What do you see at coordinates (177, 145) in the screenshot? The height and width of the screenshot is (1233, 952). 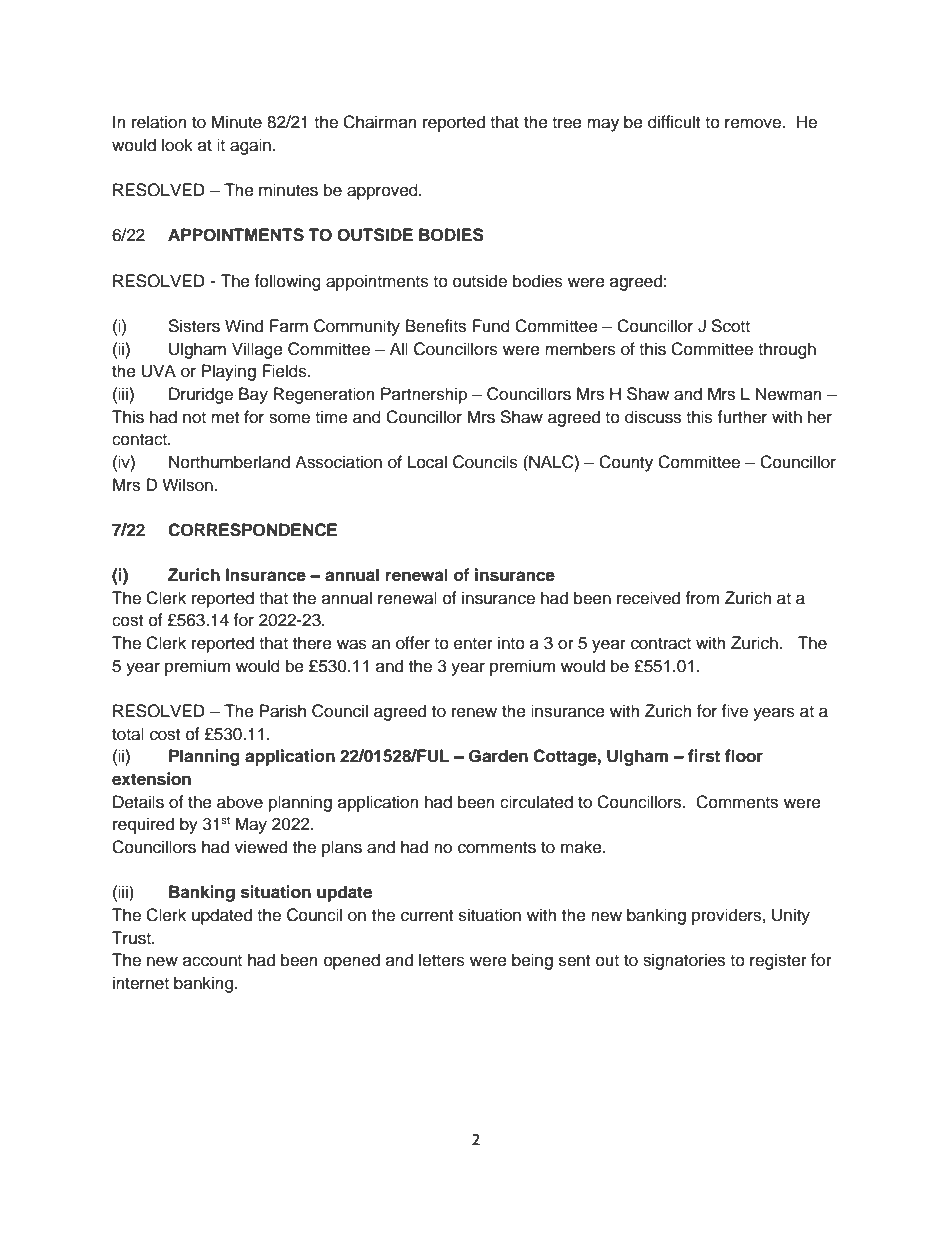 I see `look` at bounding box center [177, 145].
